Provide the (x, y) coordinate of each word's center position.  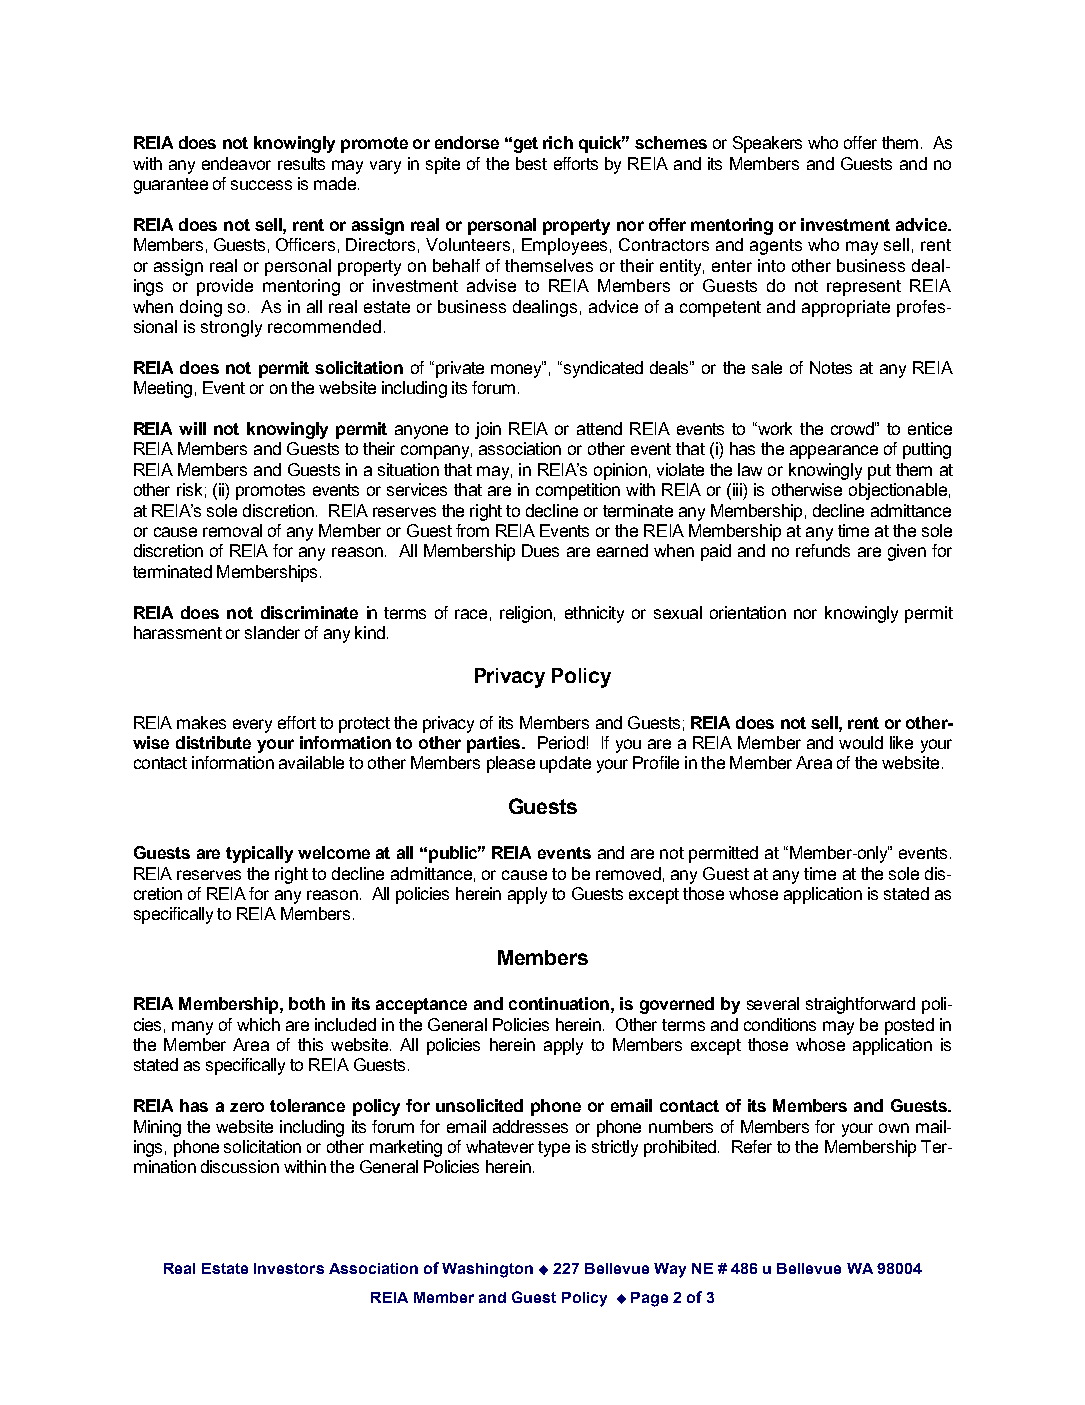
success (261, 185)
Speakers (767, 144)
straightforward (860, 1005)
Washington (487, 1270)
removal (232, 530)
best (531, 163)
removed (628, 873)
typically (259, 854)
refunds (823, 550)
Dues (540, 550)
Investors (289, 1268)
